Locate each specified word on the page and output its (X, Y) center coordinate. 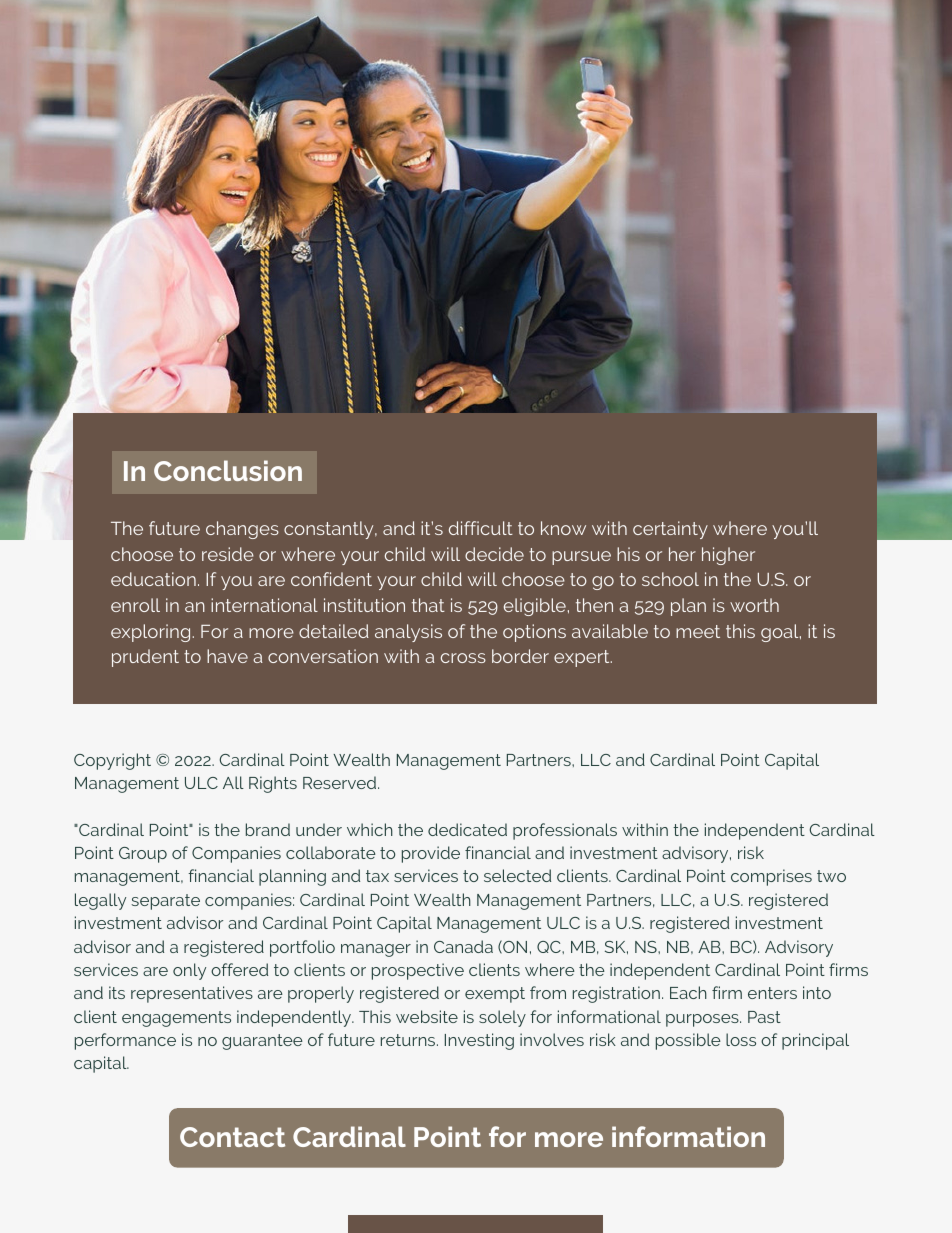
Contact (232, 1137)
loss (741, 1039)
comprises (771, 877)
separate (165, 902)
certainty (670, 530)
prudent (145, 658)
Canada (463, 946)
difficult (481, 528)
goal (781, 633)
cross (463, 658)
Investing (479, 1041)
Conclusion (228, 470)
